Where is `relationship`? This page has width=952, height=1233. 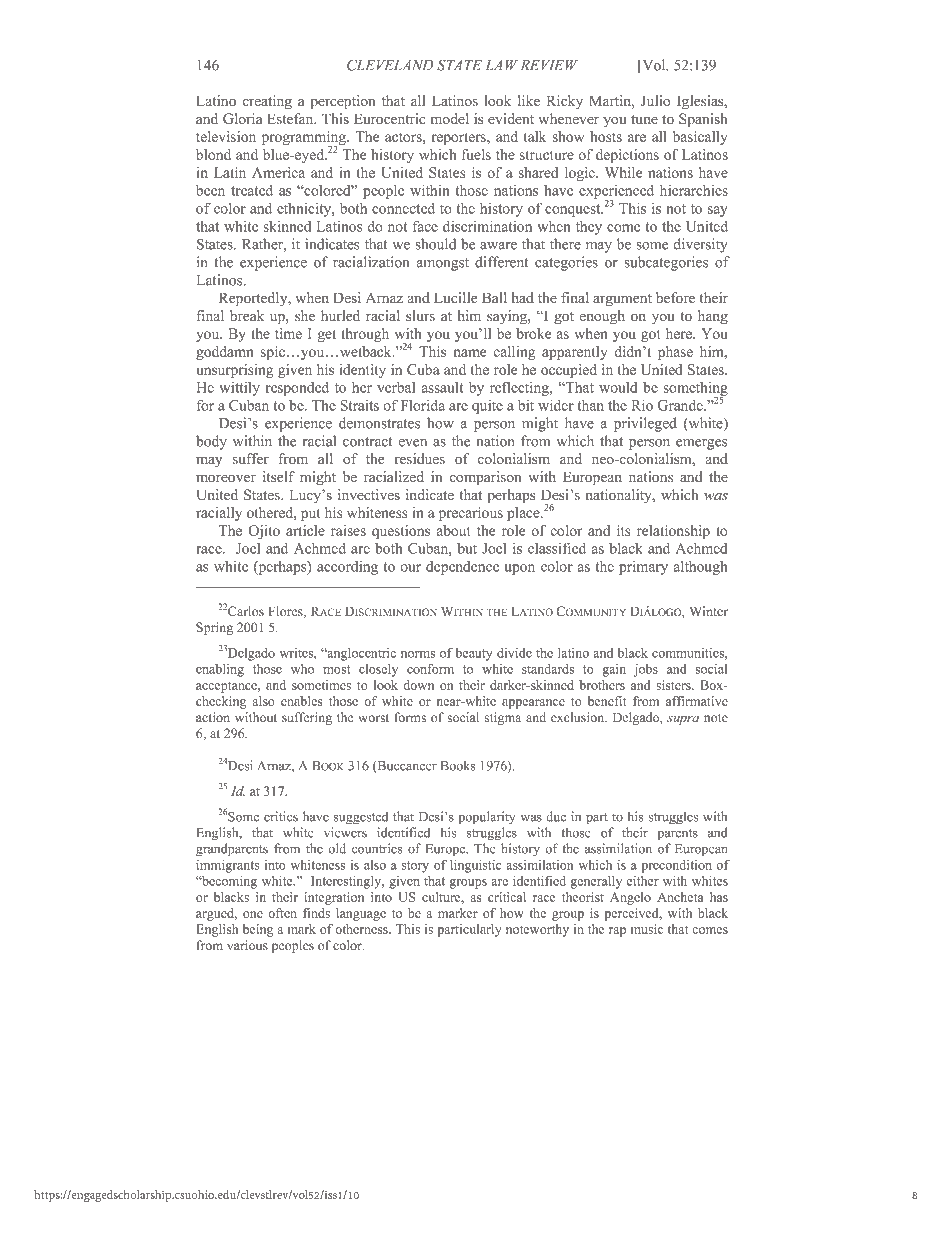
relationship is located at coordinates (673, 532).
